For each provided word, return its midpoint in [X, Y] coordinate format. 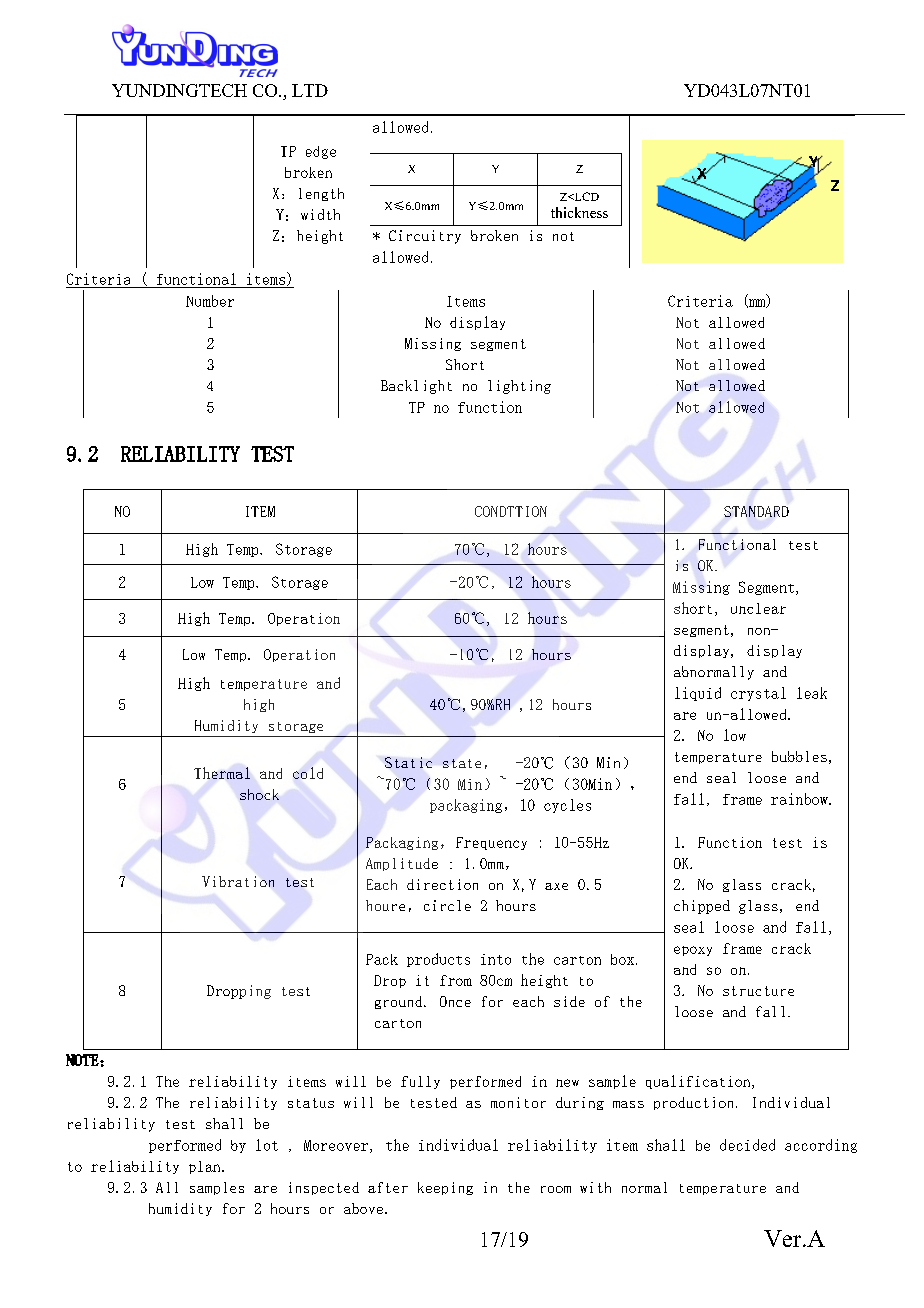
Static [408, 762]
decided [747, 1145]
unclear [758, 608]
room [556, 1189]
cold [308, 773]
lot [267, 1145]
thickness [579, 212]
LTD [310, 90]
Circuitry [425, 237]
